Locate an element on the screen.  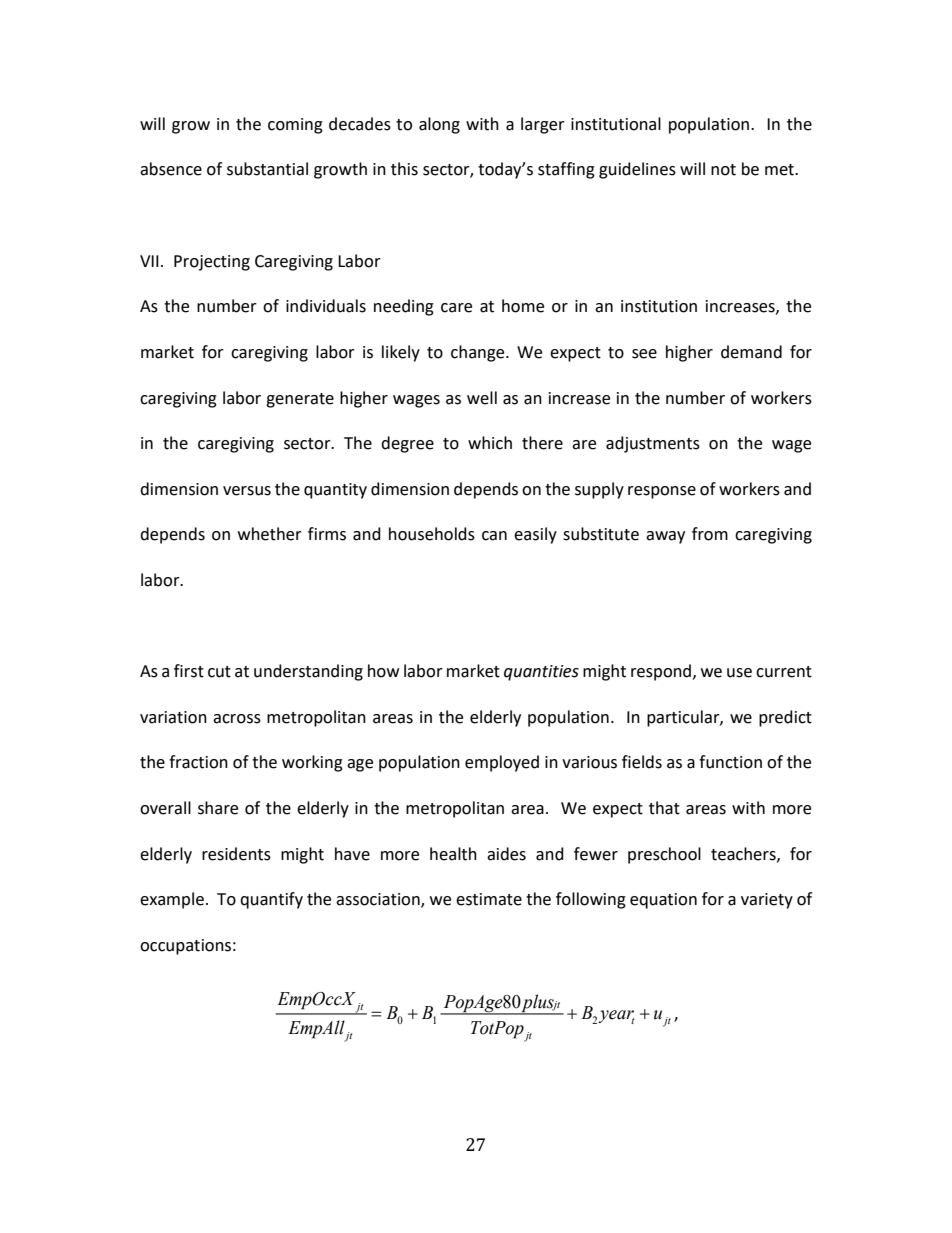
estimate is located at coordinates (489, 899).
